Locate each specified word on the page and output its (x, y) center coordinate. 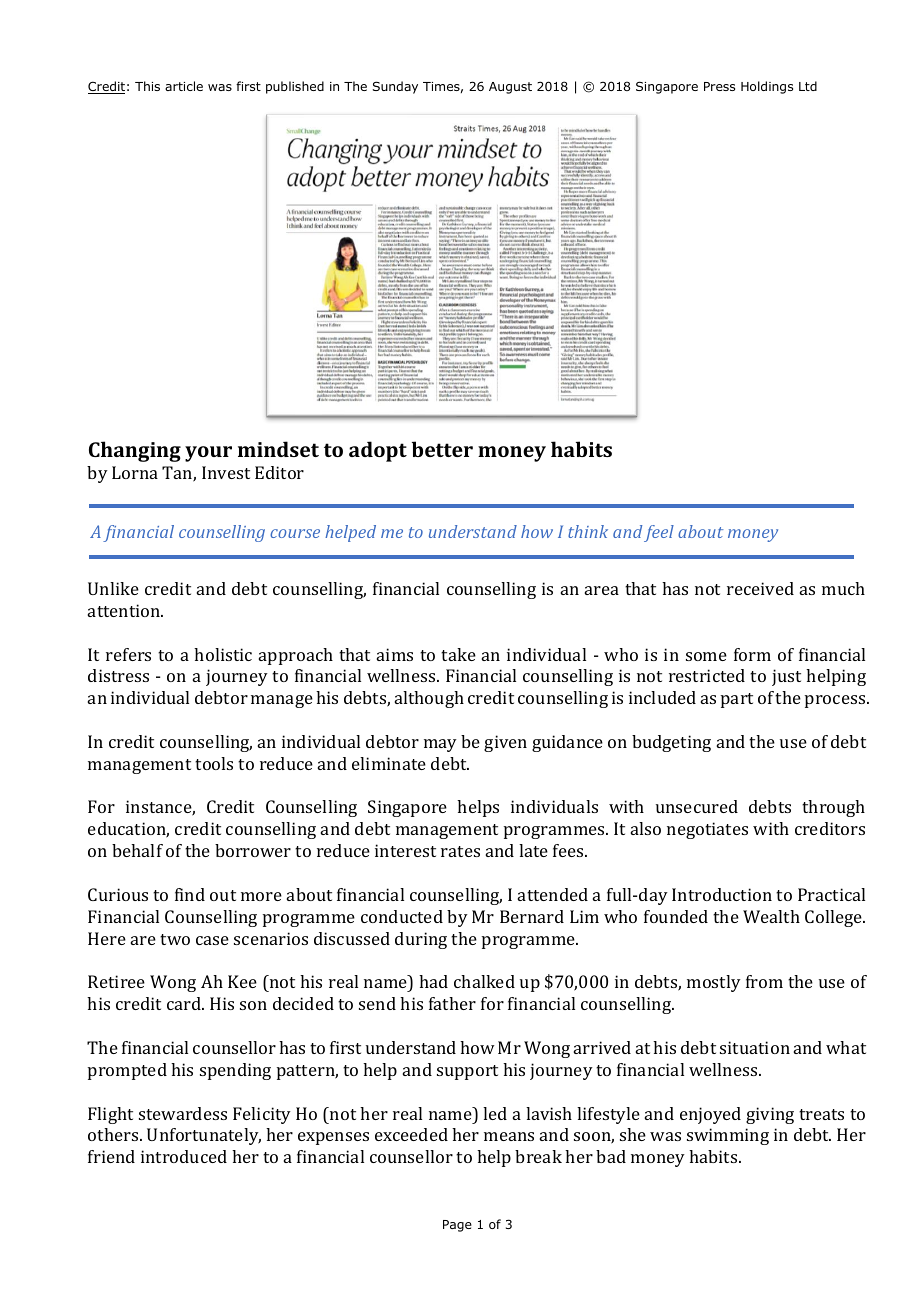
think (588, 531)
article (184, 86)
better (442, 449)
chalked (484, 981)
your (208, 454)
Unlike (113, 588)
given (505, 743)
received (760, 588)
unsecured (697, 806)
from (764, 981)
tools (214, 763)
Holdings (767, 87)
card (185, 1003)
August (510, 88)
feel (659, 533)
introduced (184, 1156)
